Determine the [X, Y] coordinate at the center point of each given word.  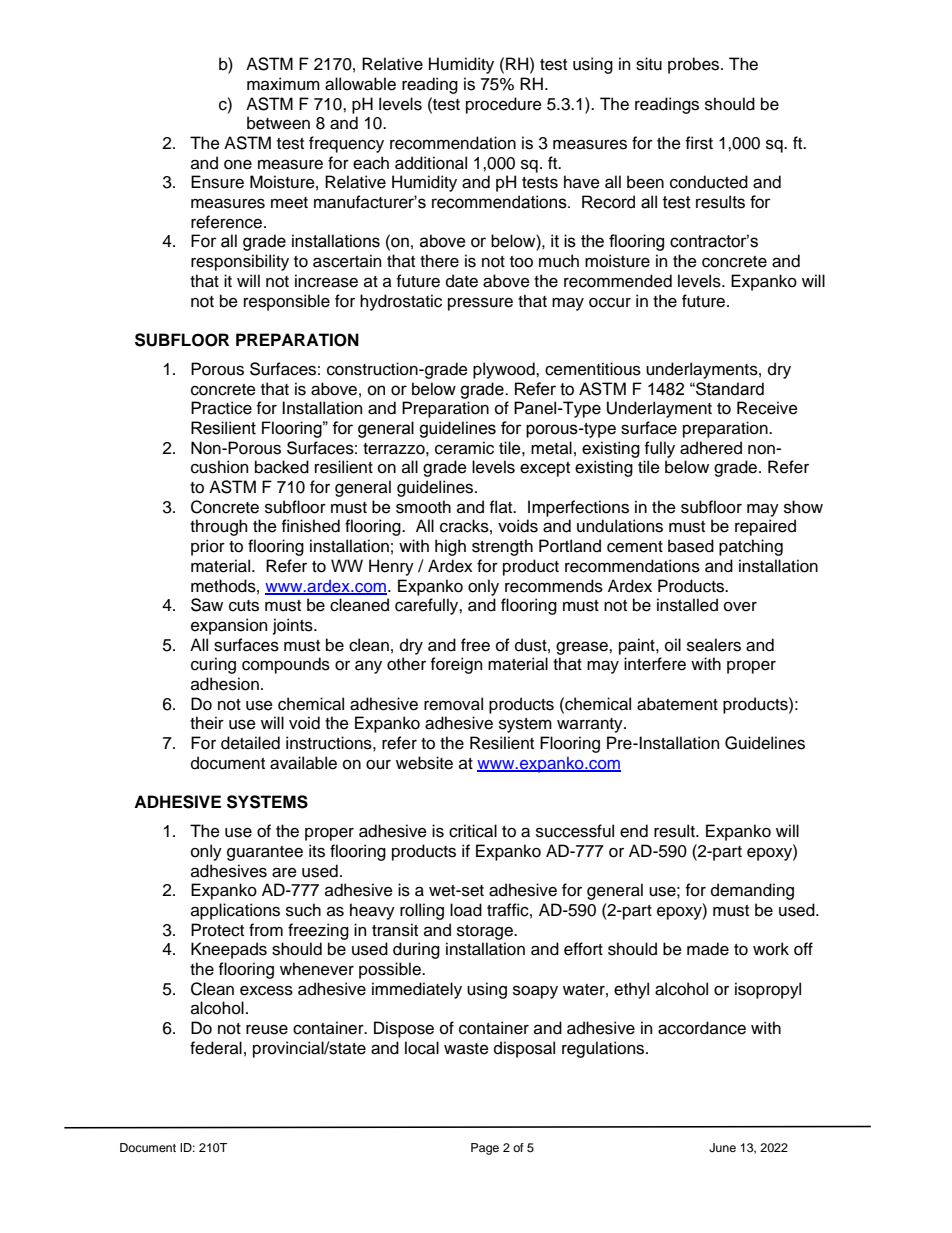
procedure [504, 105]
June [722, 1148]
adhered [711, 448]
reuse [267, 1030]
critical [473, 831]
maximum [283, 84]
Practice [221, 408]
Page [485, 1149]
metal [551, 448]
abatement [677, 704]
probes [695, 65]
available [303, 763]
